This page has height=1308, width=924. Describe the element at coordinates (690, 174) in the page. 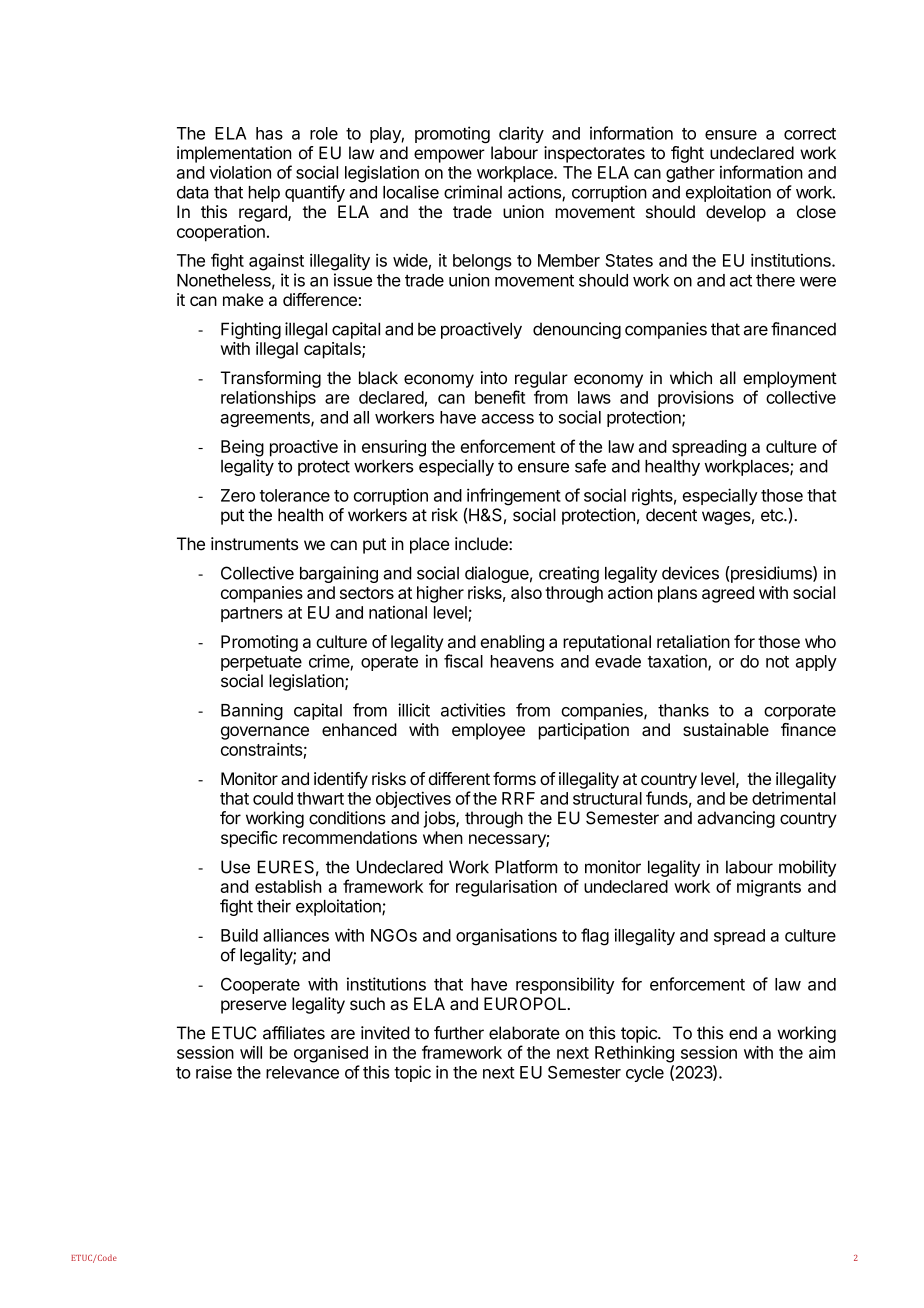

I see `gather` at that location.
